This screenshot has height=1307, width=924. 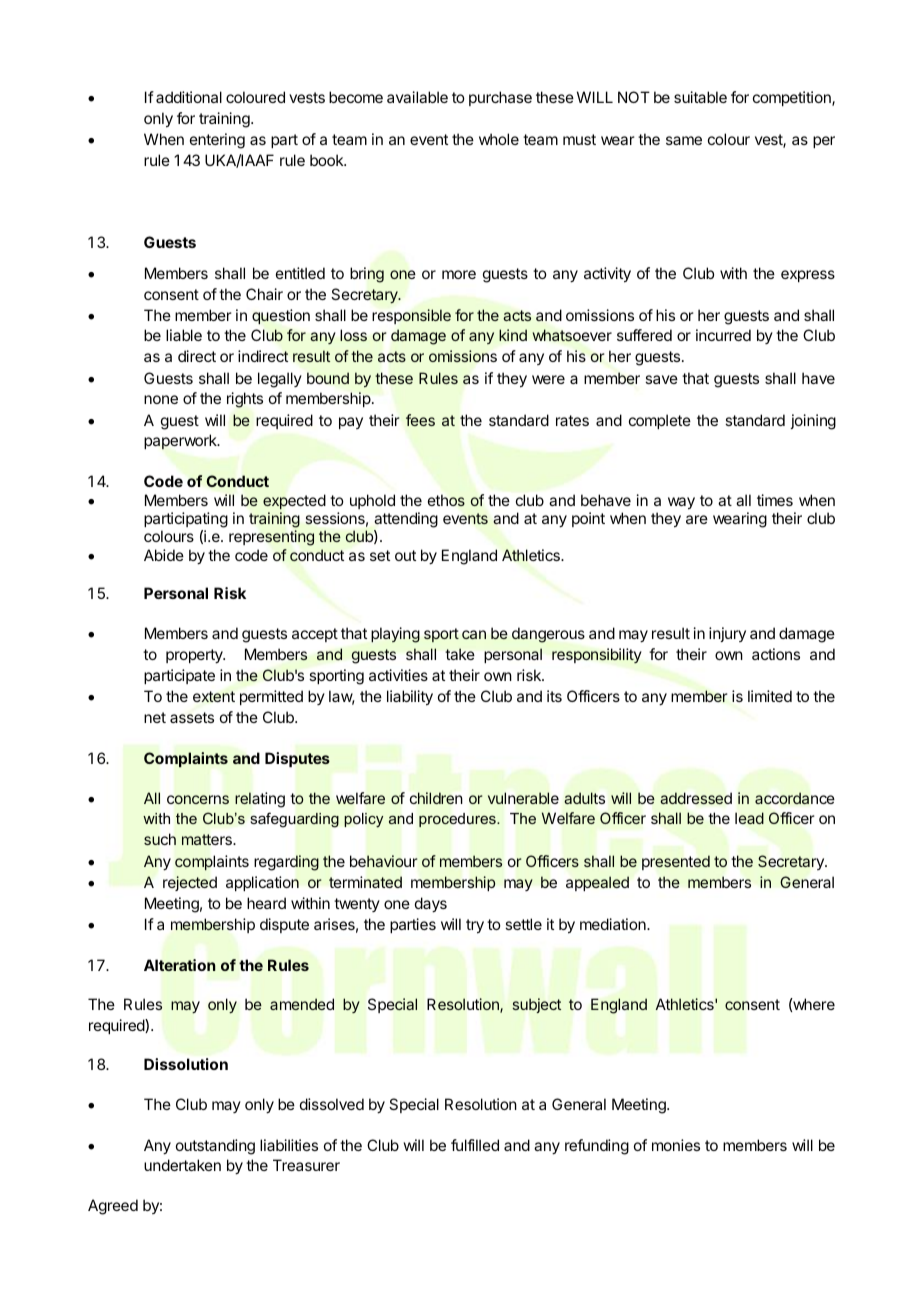 I want to click on property, so click(x=195, y=656).
